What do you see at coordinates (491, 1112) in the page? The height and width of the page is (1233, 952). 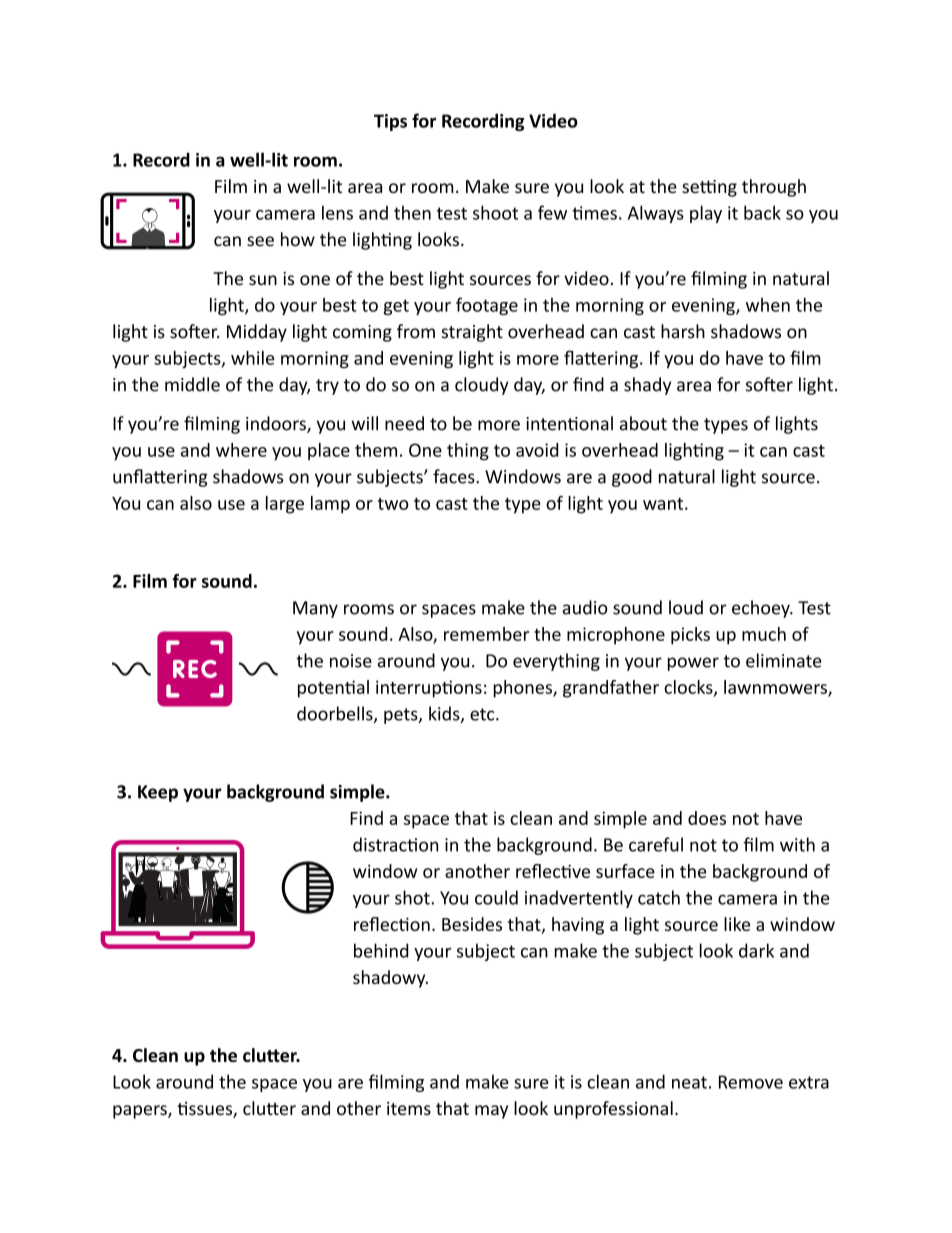 I see `may` at bounding box center [491, 1112].
